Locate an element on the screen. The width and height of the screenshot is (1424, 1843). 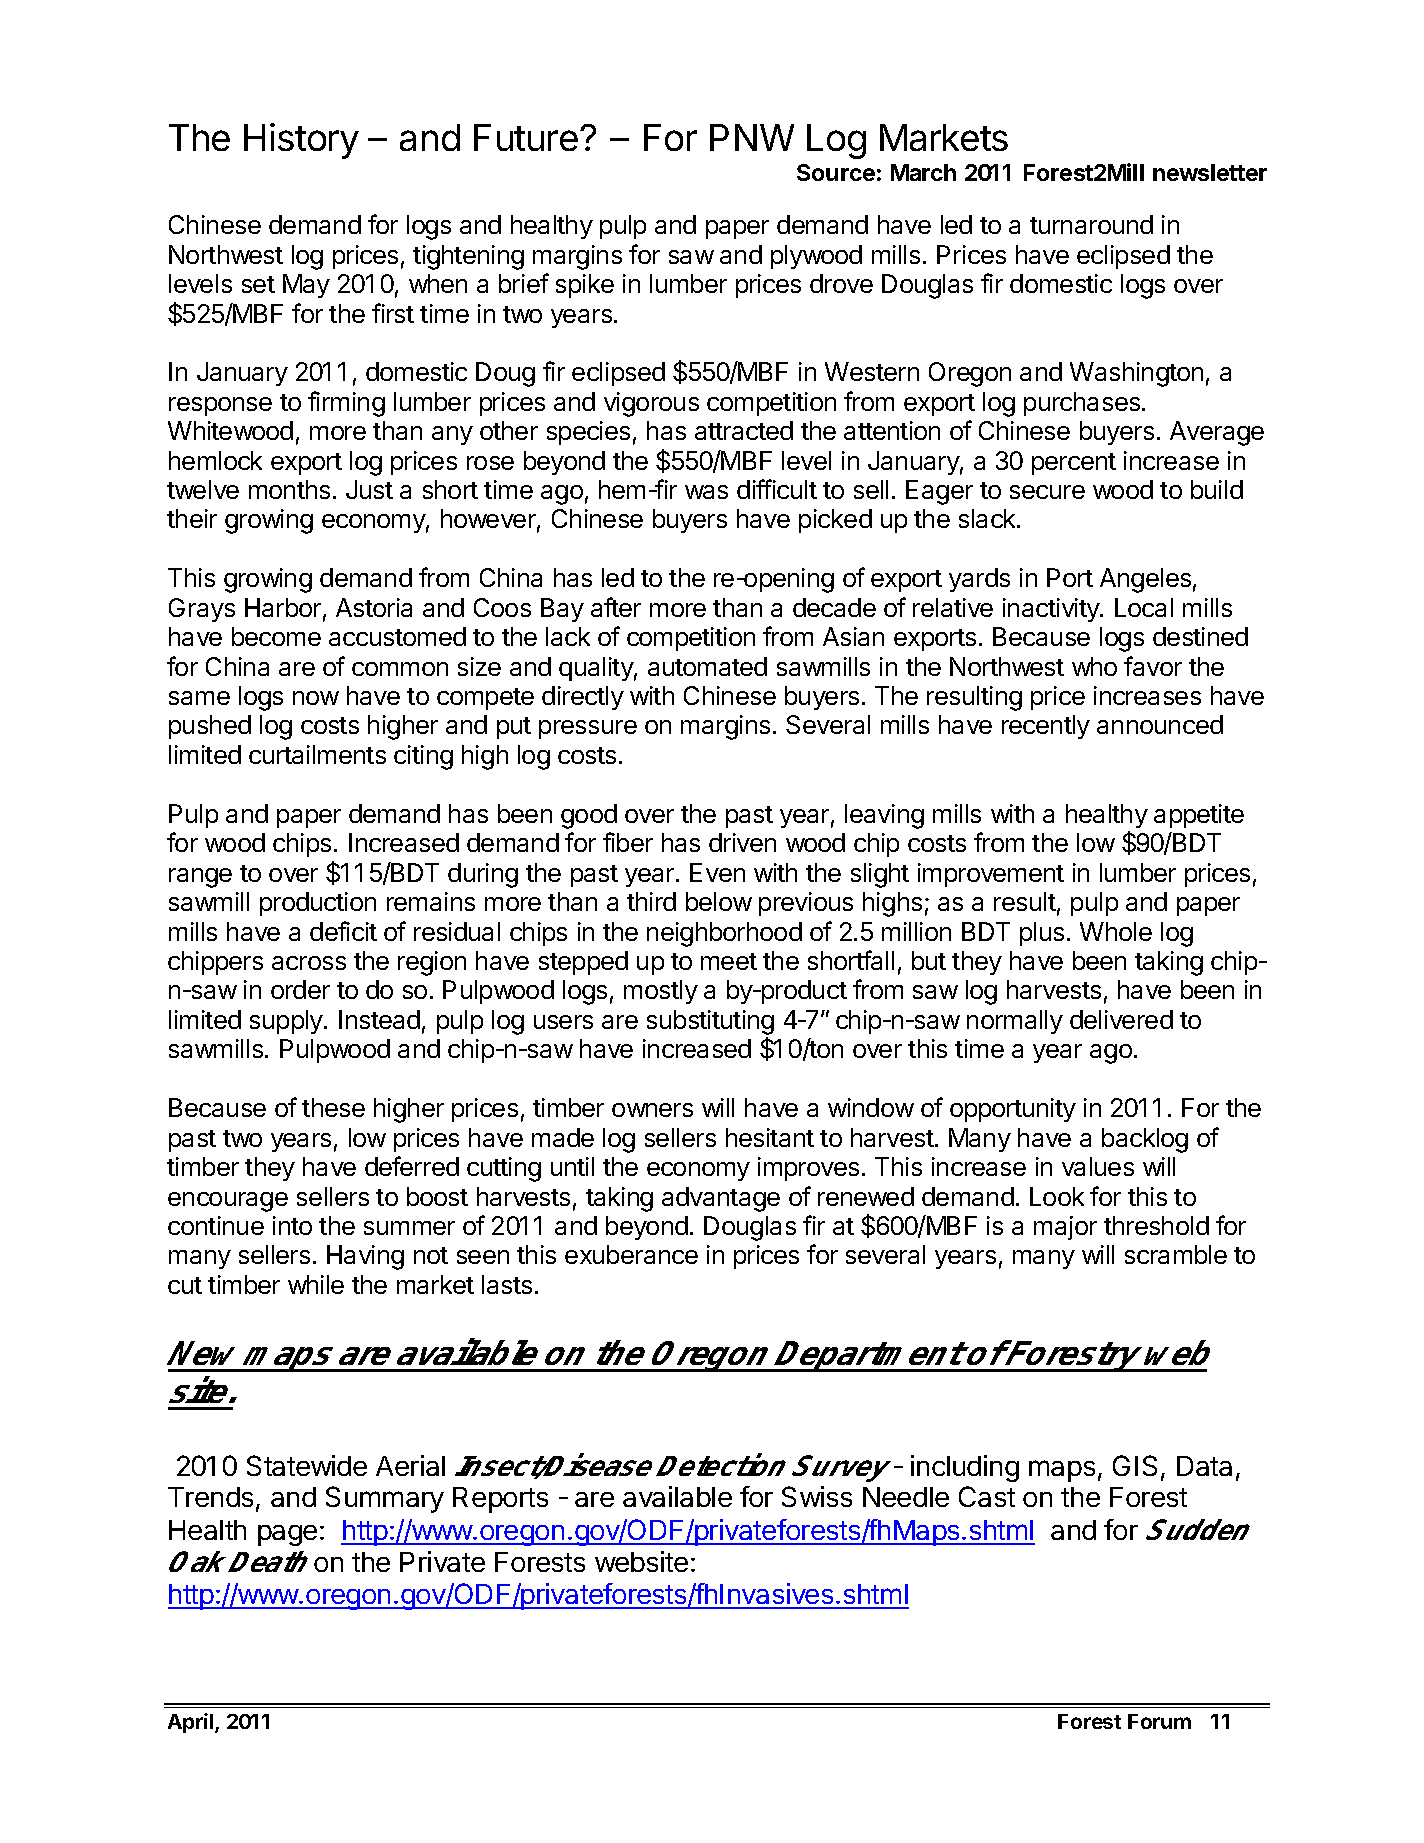
values is located at coordinates (1098, 1166).
